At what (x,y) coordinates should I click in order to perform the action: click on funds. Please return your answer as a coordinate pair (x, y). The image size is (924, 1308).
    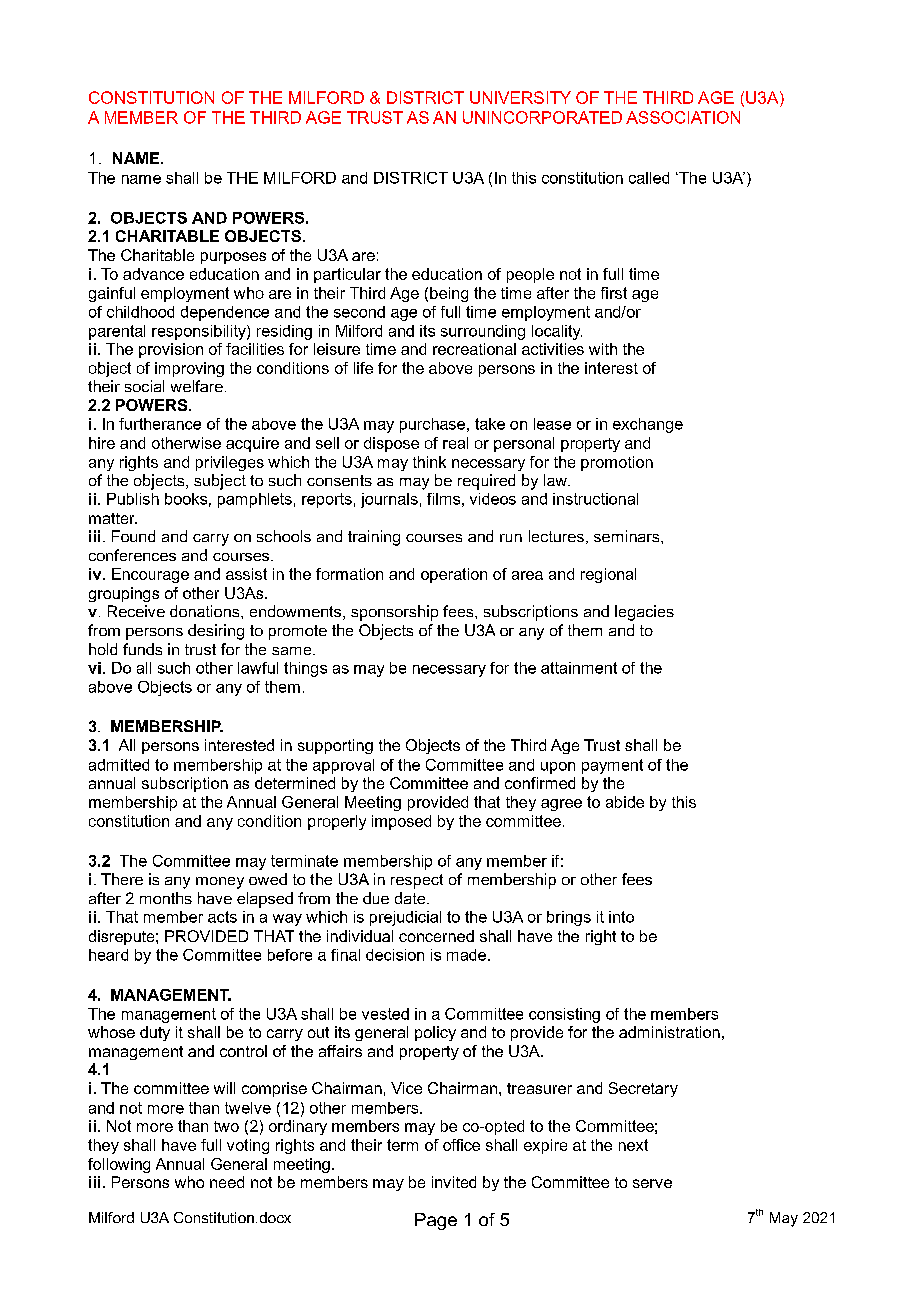
    Looking at the image, I should click on (142, 649).
